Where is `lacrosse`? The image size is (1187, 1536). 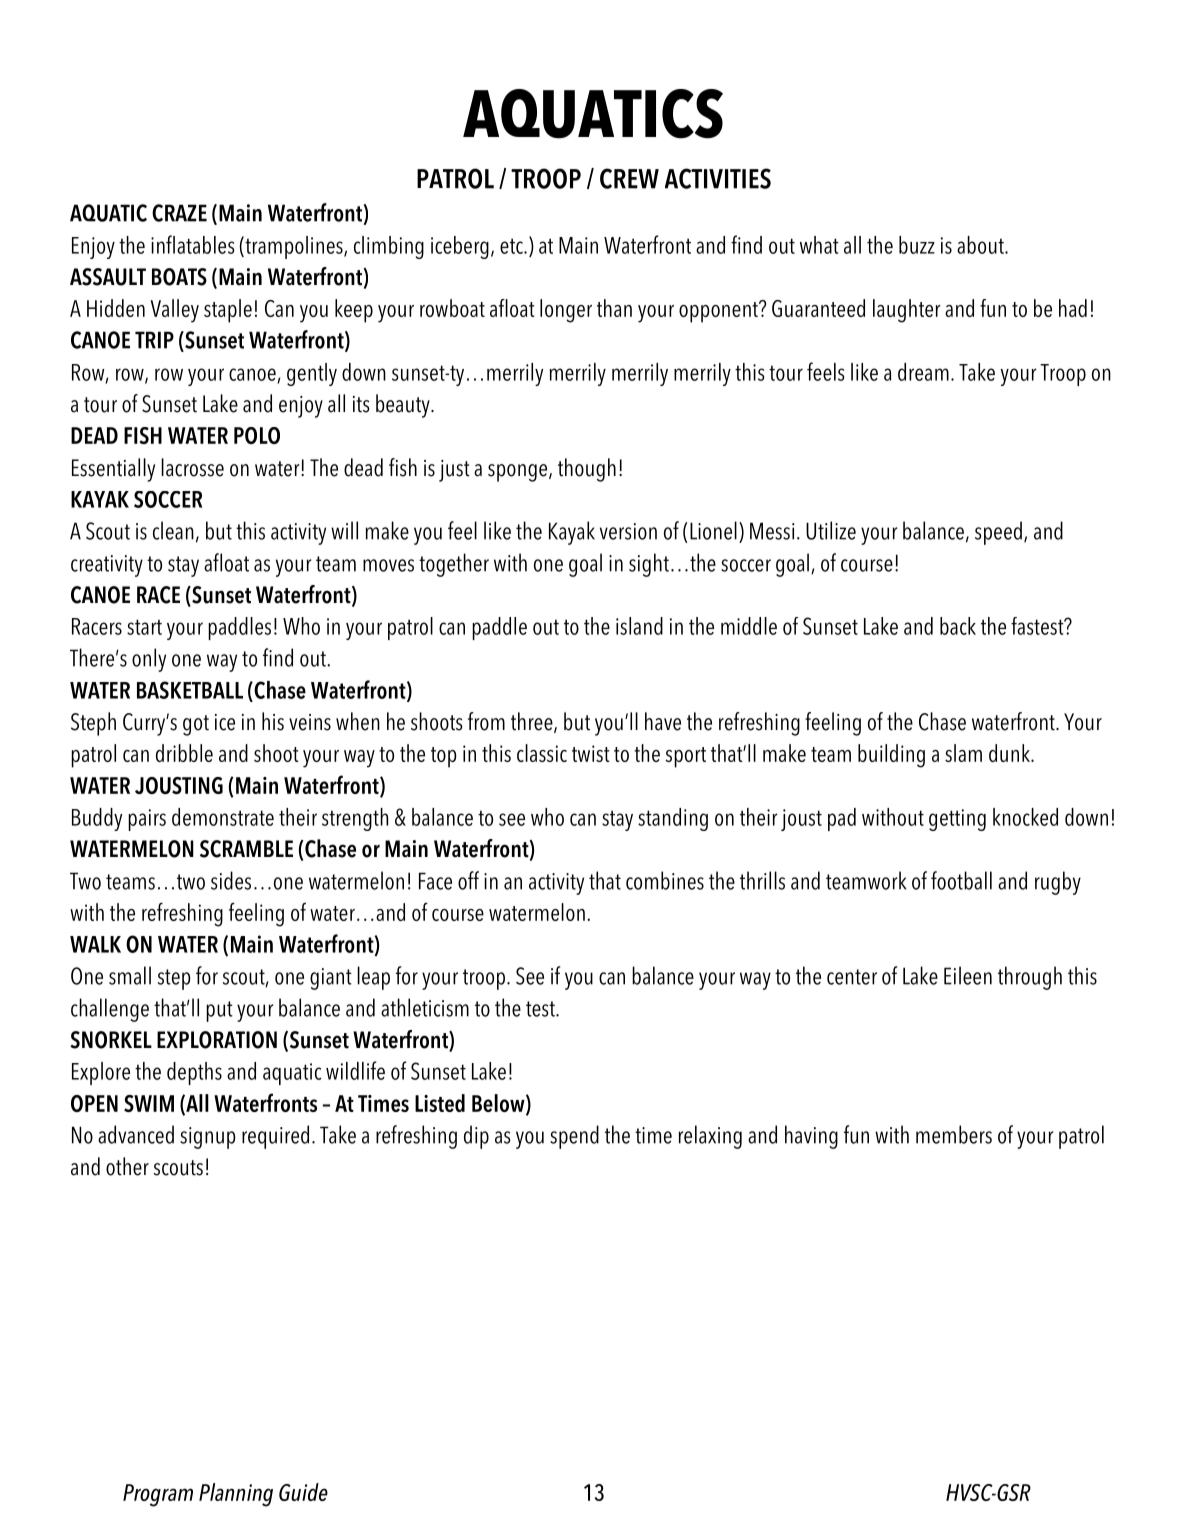 lacrosse is located at coordinates (192, 467).
